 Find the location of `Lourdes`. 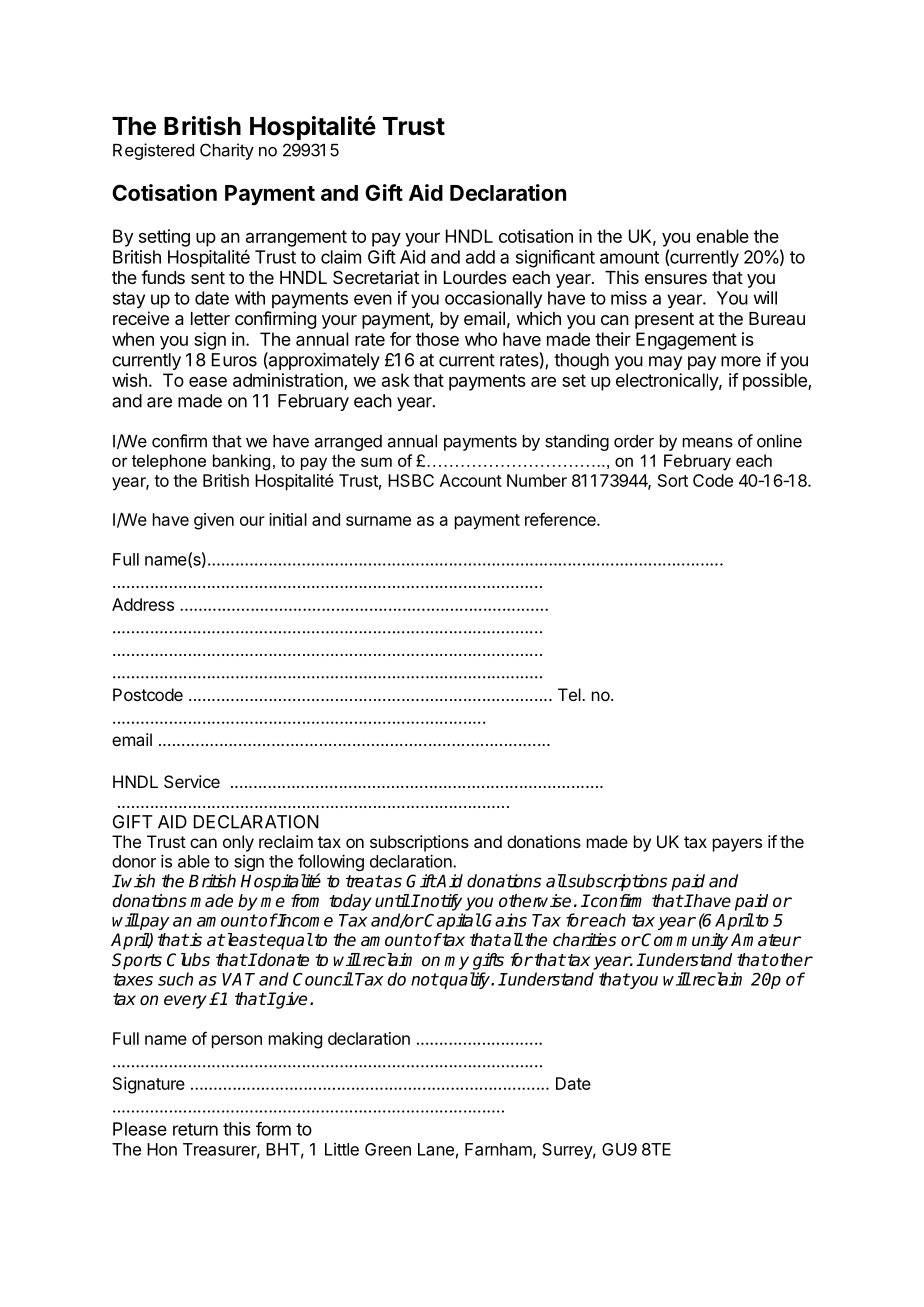

Lourdes is located at coordinates (475, 277).
